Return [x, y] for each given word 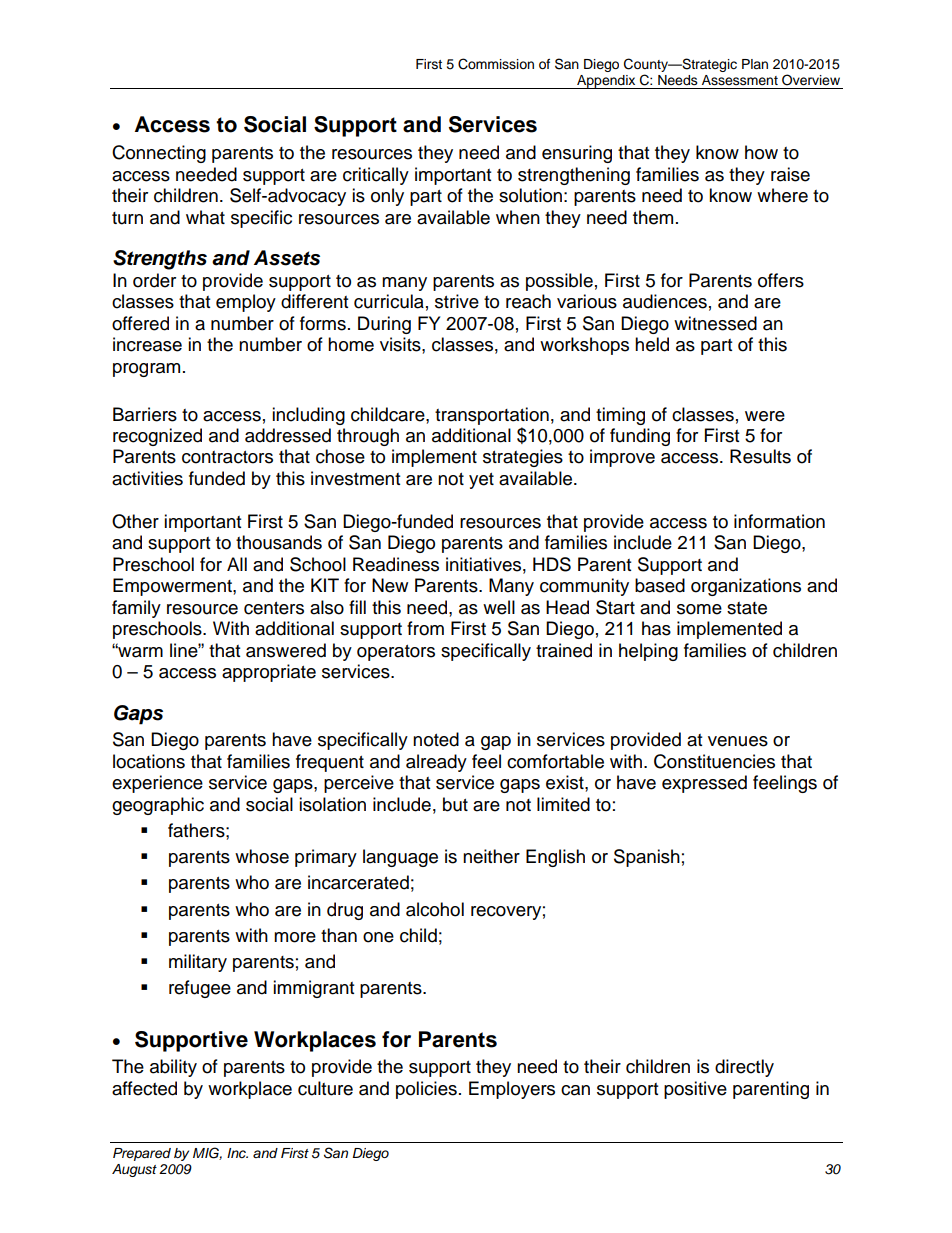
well [499, 607]
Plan [755, 64]
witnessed [715, 323]
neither [491, 856]
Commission [496, 64]
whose [262, 856]
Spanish [647, 858]
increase [147, 344]
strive [457, 301]
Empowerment [173, 587]
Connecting [159, 154]
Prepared [142, 1154]
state [747, 608]
